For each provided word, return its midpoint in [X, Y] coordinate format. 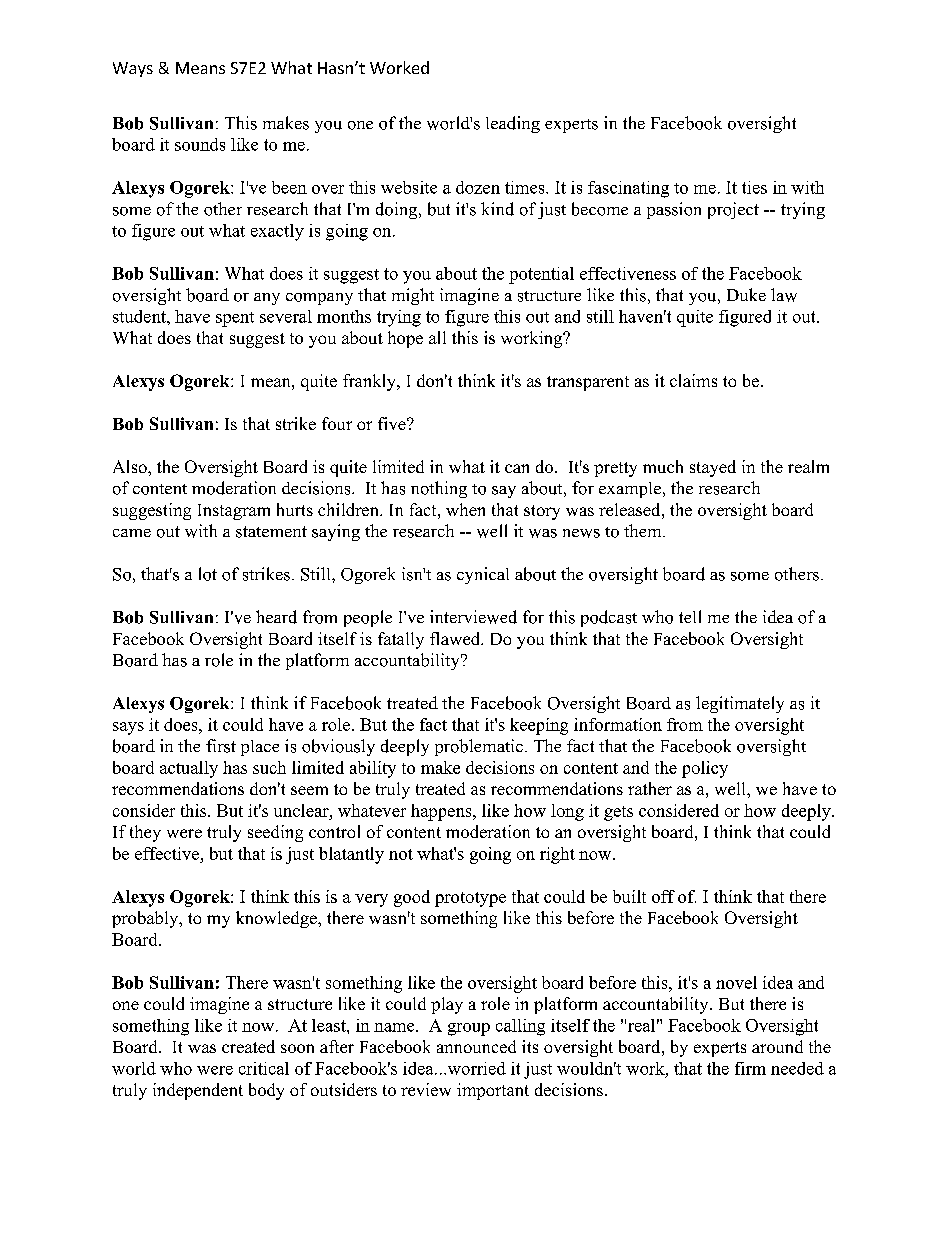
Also [131, 466]
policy [705, 769]
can [517, 468]
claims [693, 380]
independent [198, 1091]
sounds [200, 144]
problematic [479, 747]
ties [754, 187]
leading [513, 124]
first [221, 746]
